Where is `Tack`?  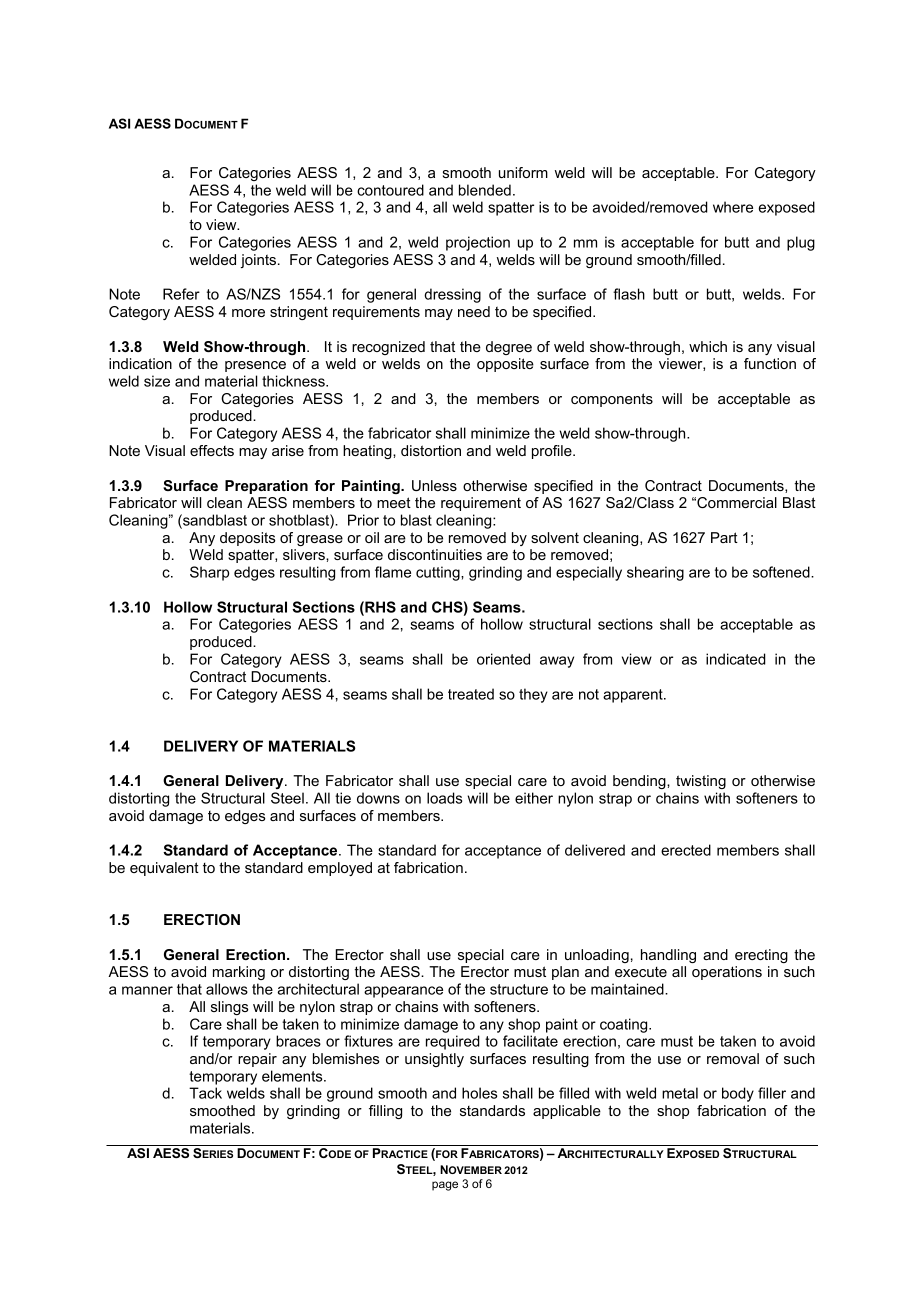 Tack is located at coordinates (205, 1093).
